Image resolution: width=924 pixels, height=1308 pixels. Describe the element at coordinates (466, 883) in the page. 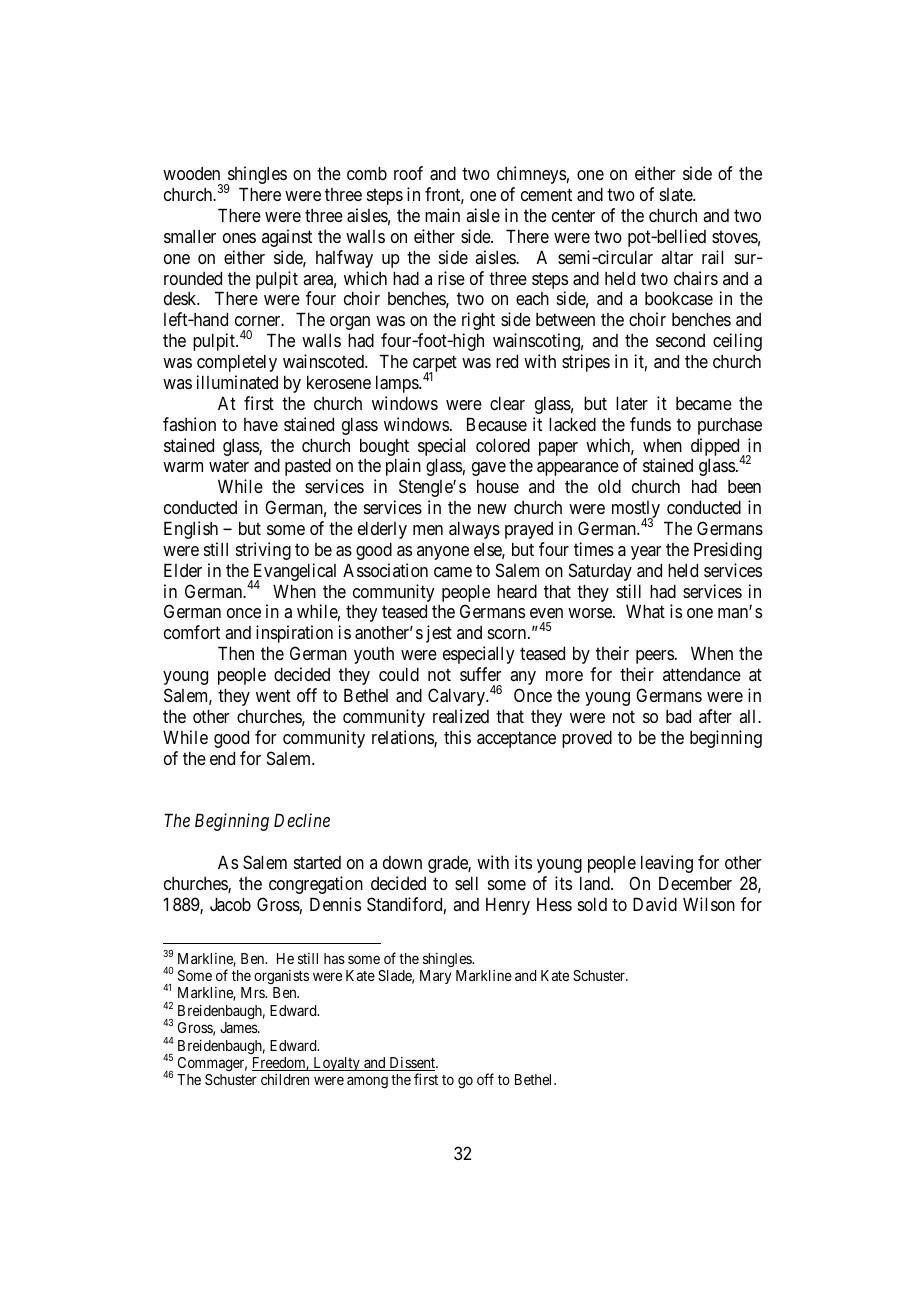

I see `sell` at that location.
